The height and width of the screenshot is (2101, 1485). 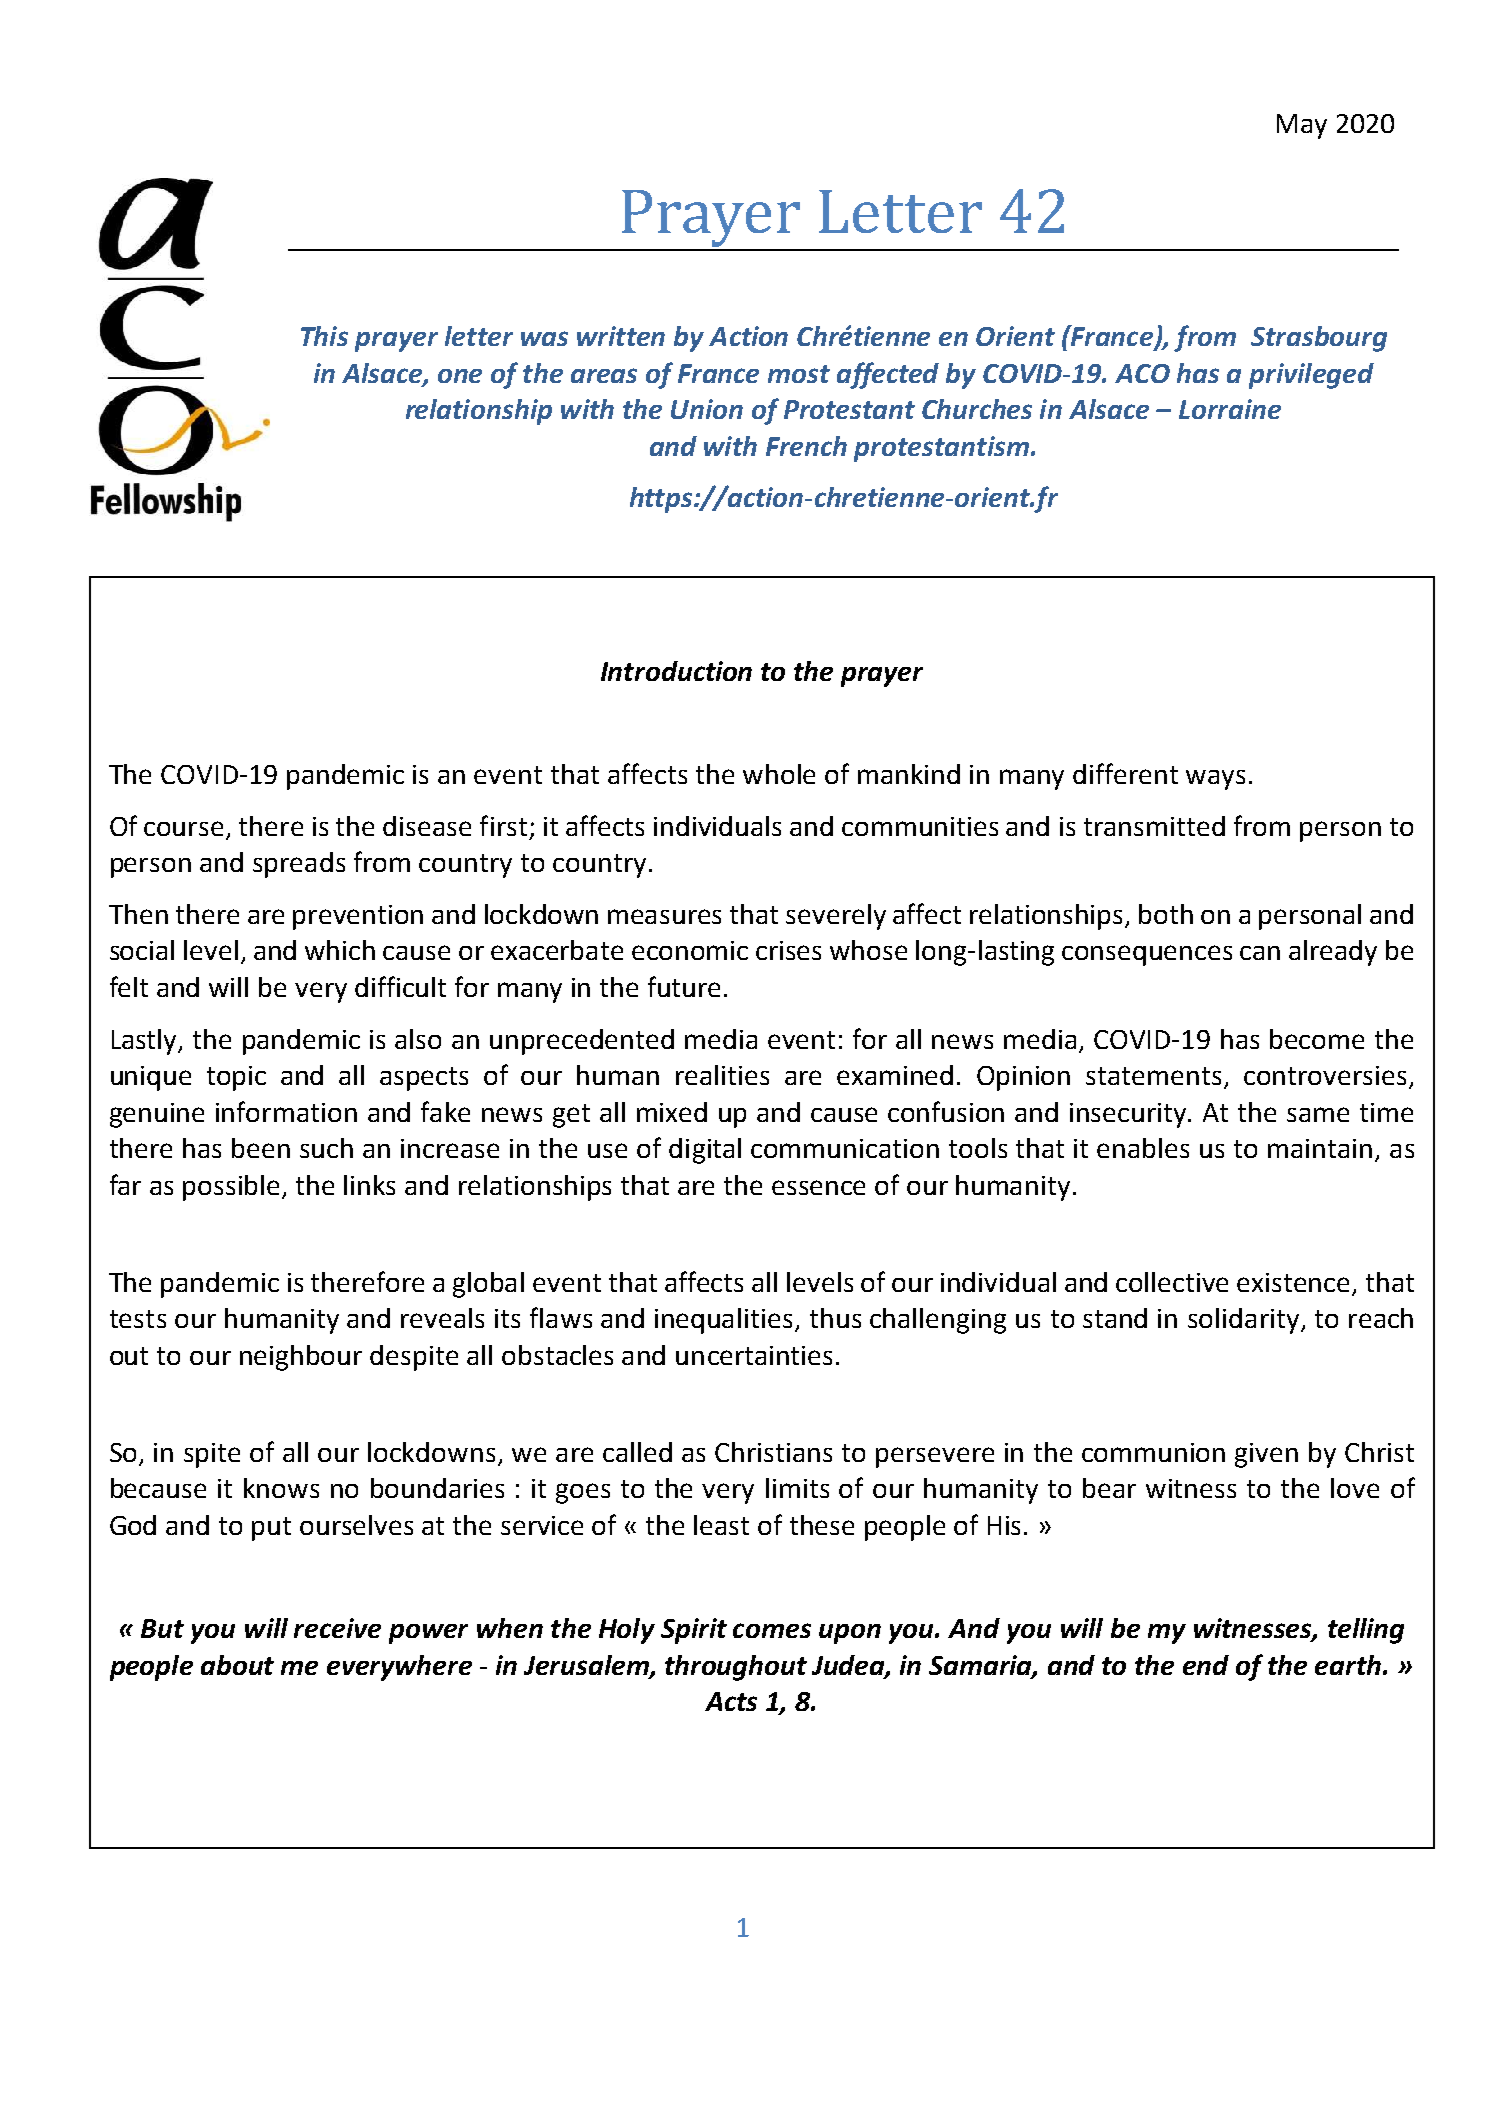 I want to click on This, so click(x=324, y=336).
